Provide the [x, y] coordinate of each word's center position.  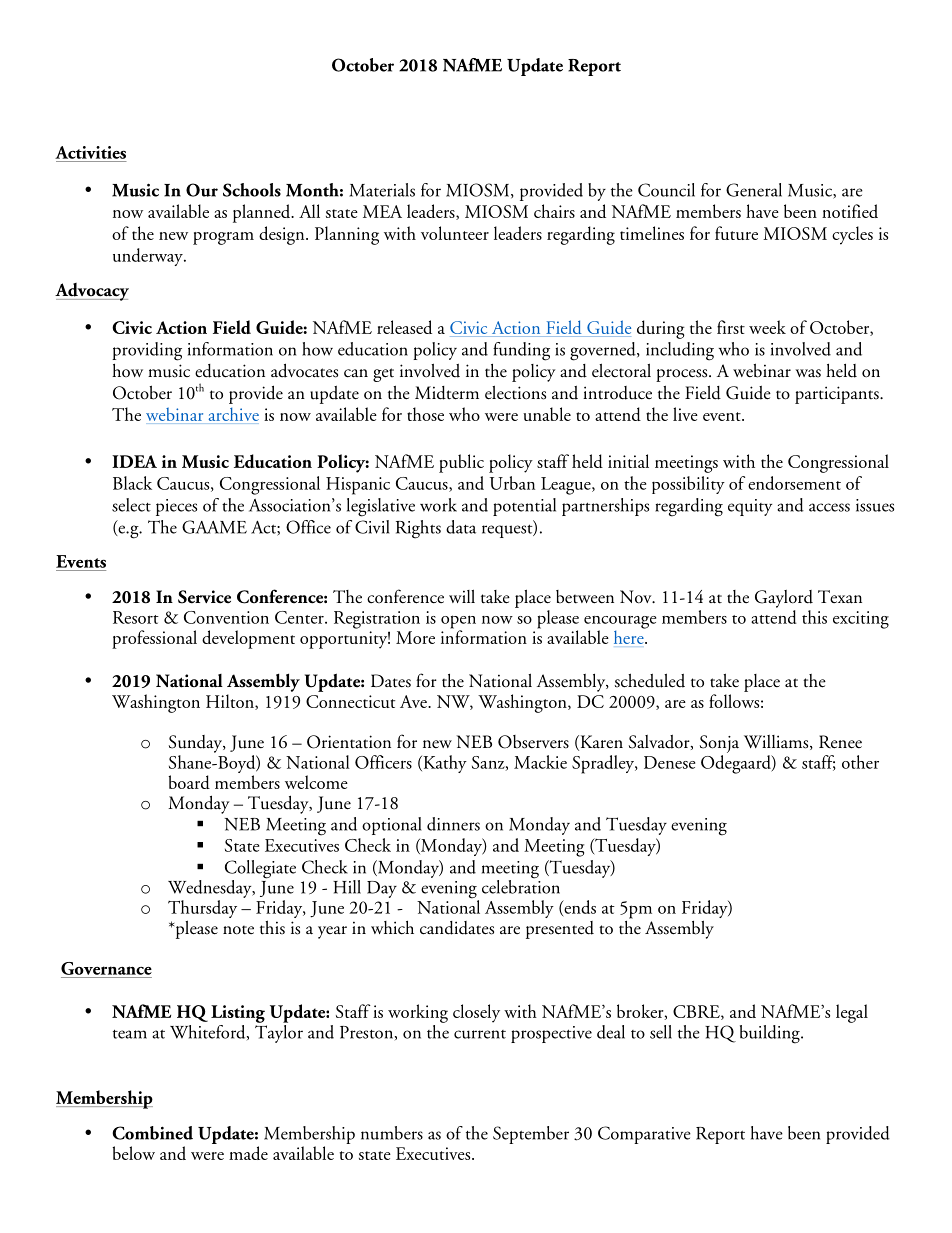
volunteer [455, 233]
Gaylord [784, 599]
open [458, 623]
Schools [252, 190]
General [754, 190]
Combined [152, 1133]
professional [154, 639]
